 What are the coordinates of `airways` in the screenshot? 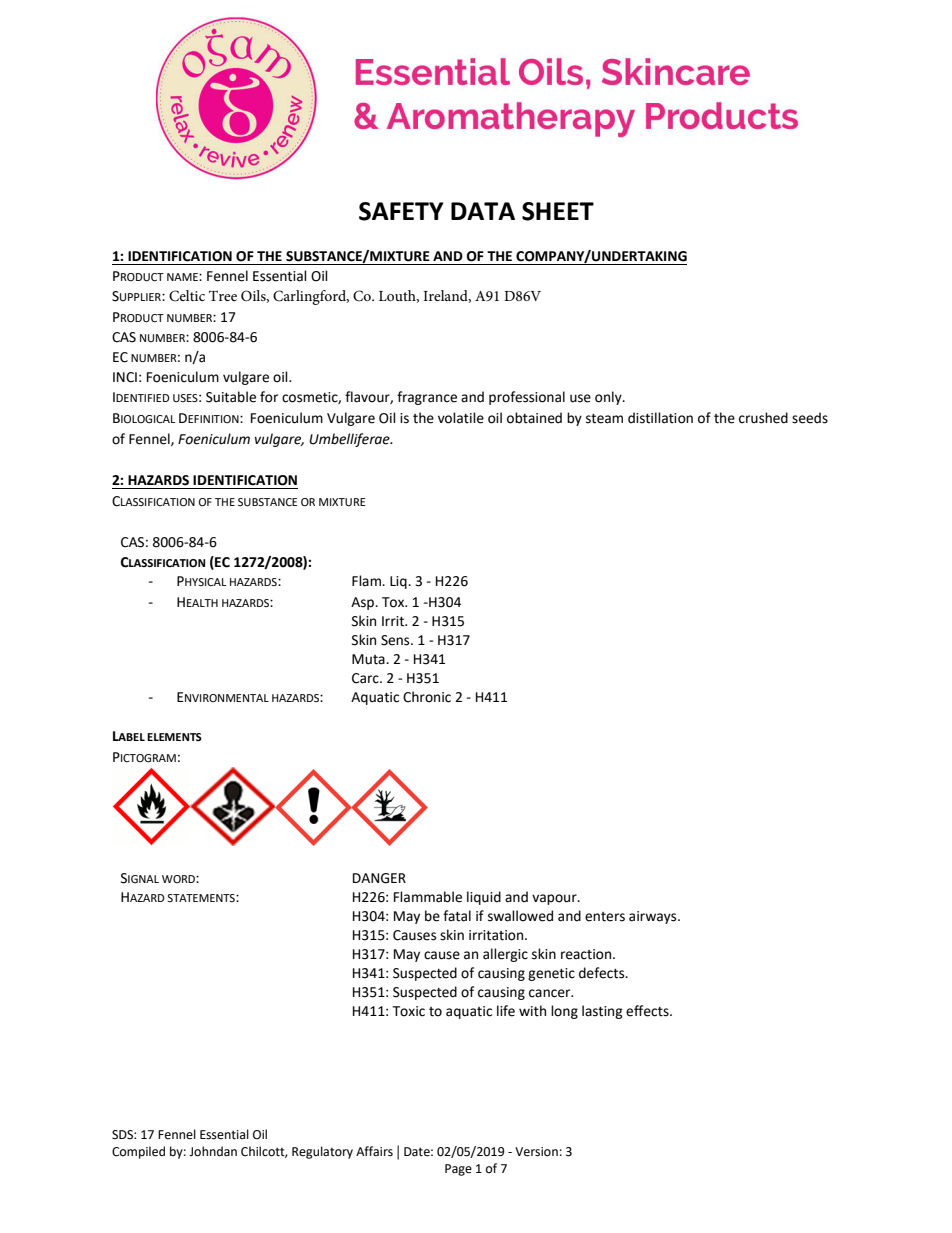 It's located at (654, 917).
